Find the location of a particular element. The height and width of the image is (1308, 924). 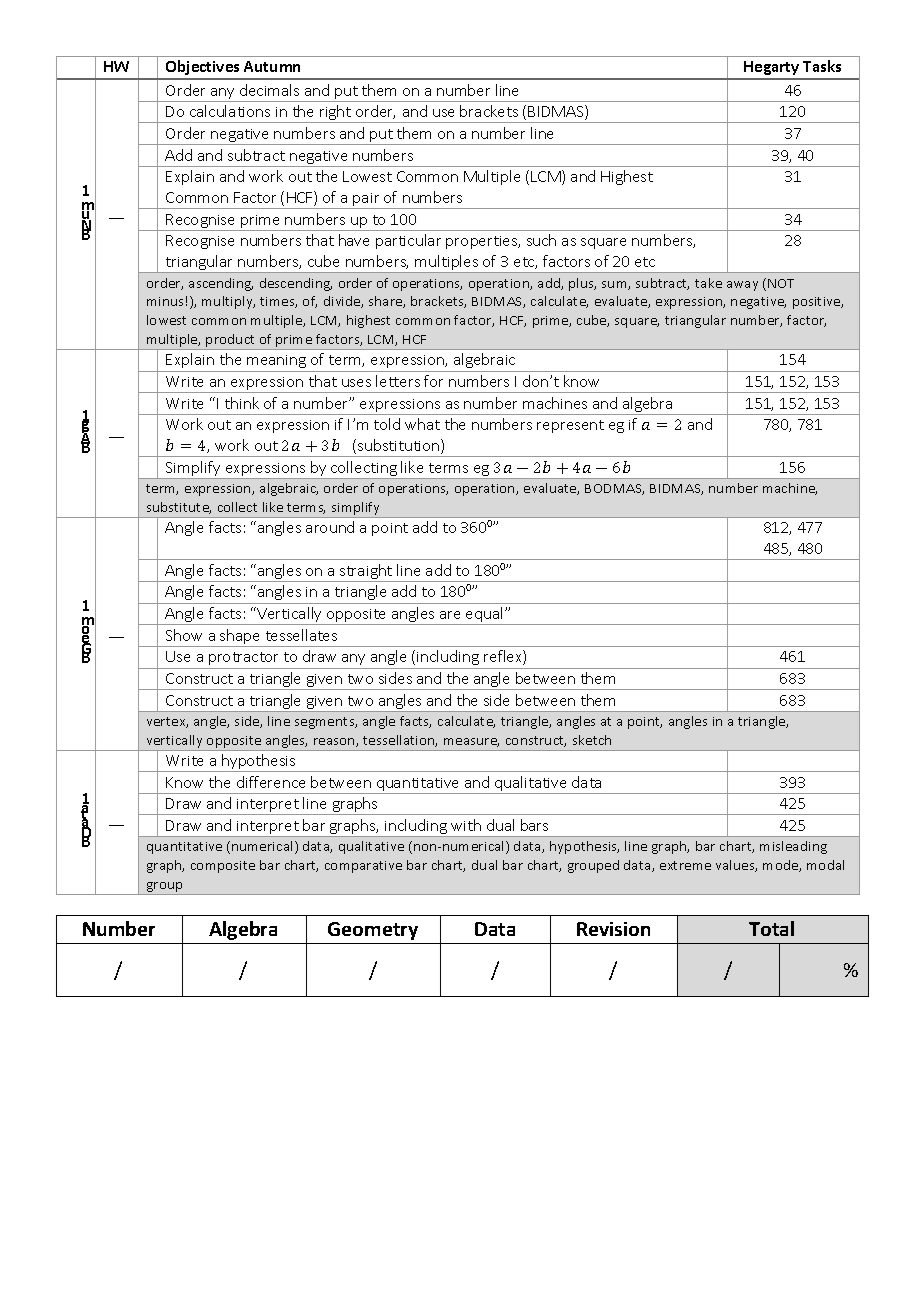

represent is located at coordinates (570, 426).
